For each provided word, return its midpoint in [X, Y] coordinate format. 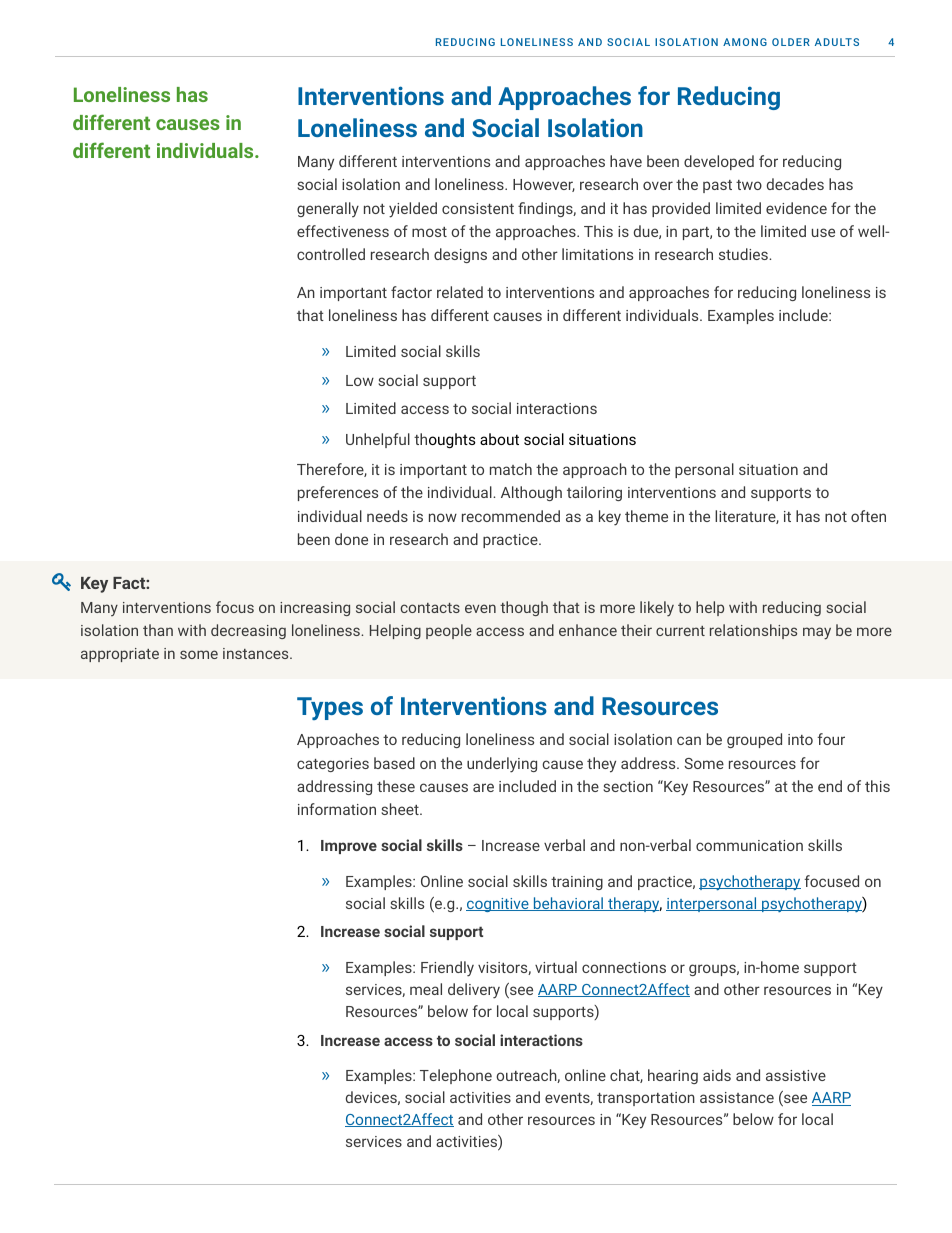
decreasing [248, 631]
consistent [478, 208]
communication [749, 845]
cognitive [498, 905]
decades [795, 184]
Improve [349, 847]
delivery [474, 991]
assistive [796, 1075]
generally [328, 209]
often [868, 516]
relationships [753, 631]
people [449, 631]
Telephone [456, 1076]
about [499, 439]
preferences [338, 493]
